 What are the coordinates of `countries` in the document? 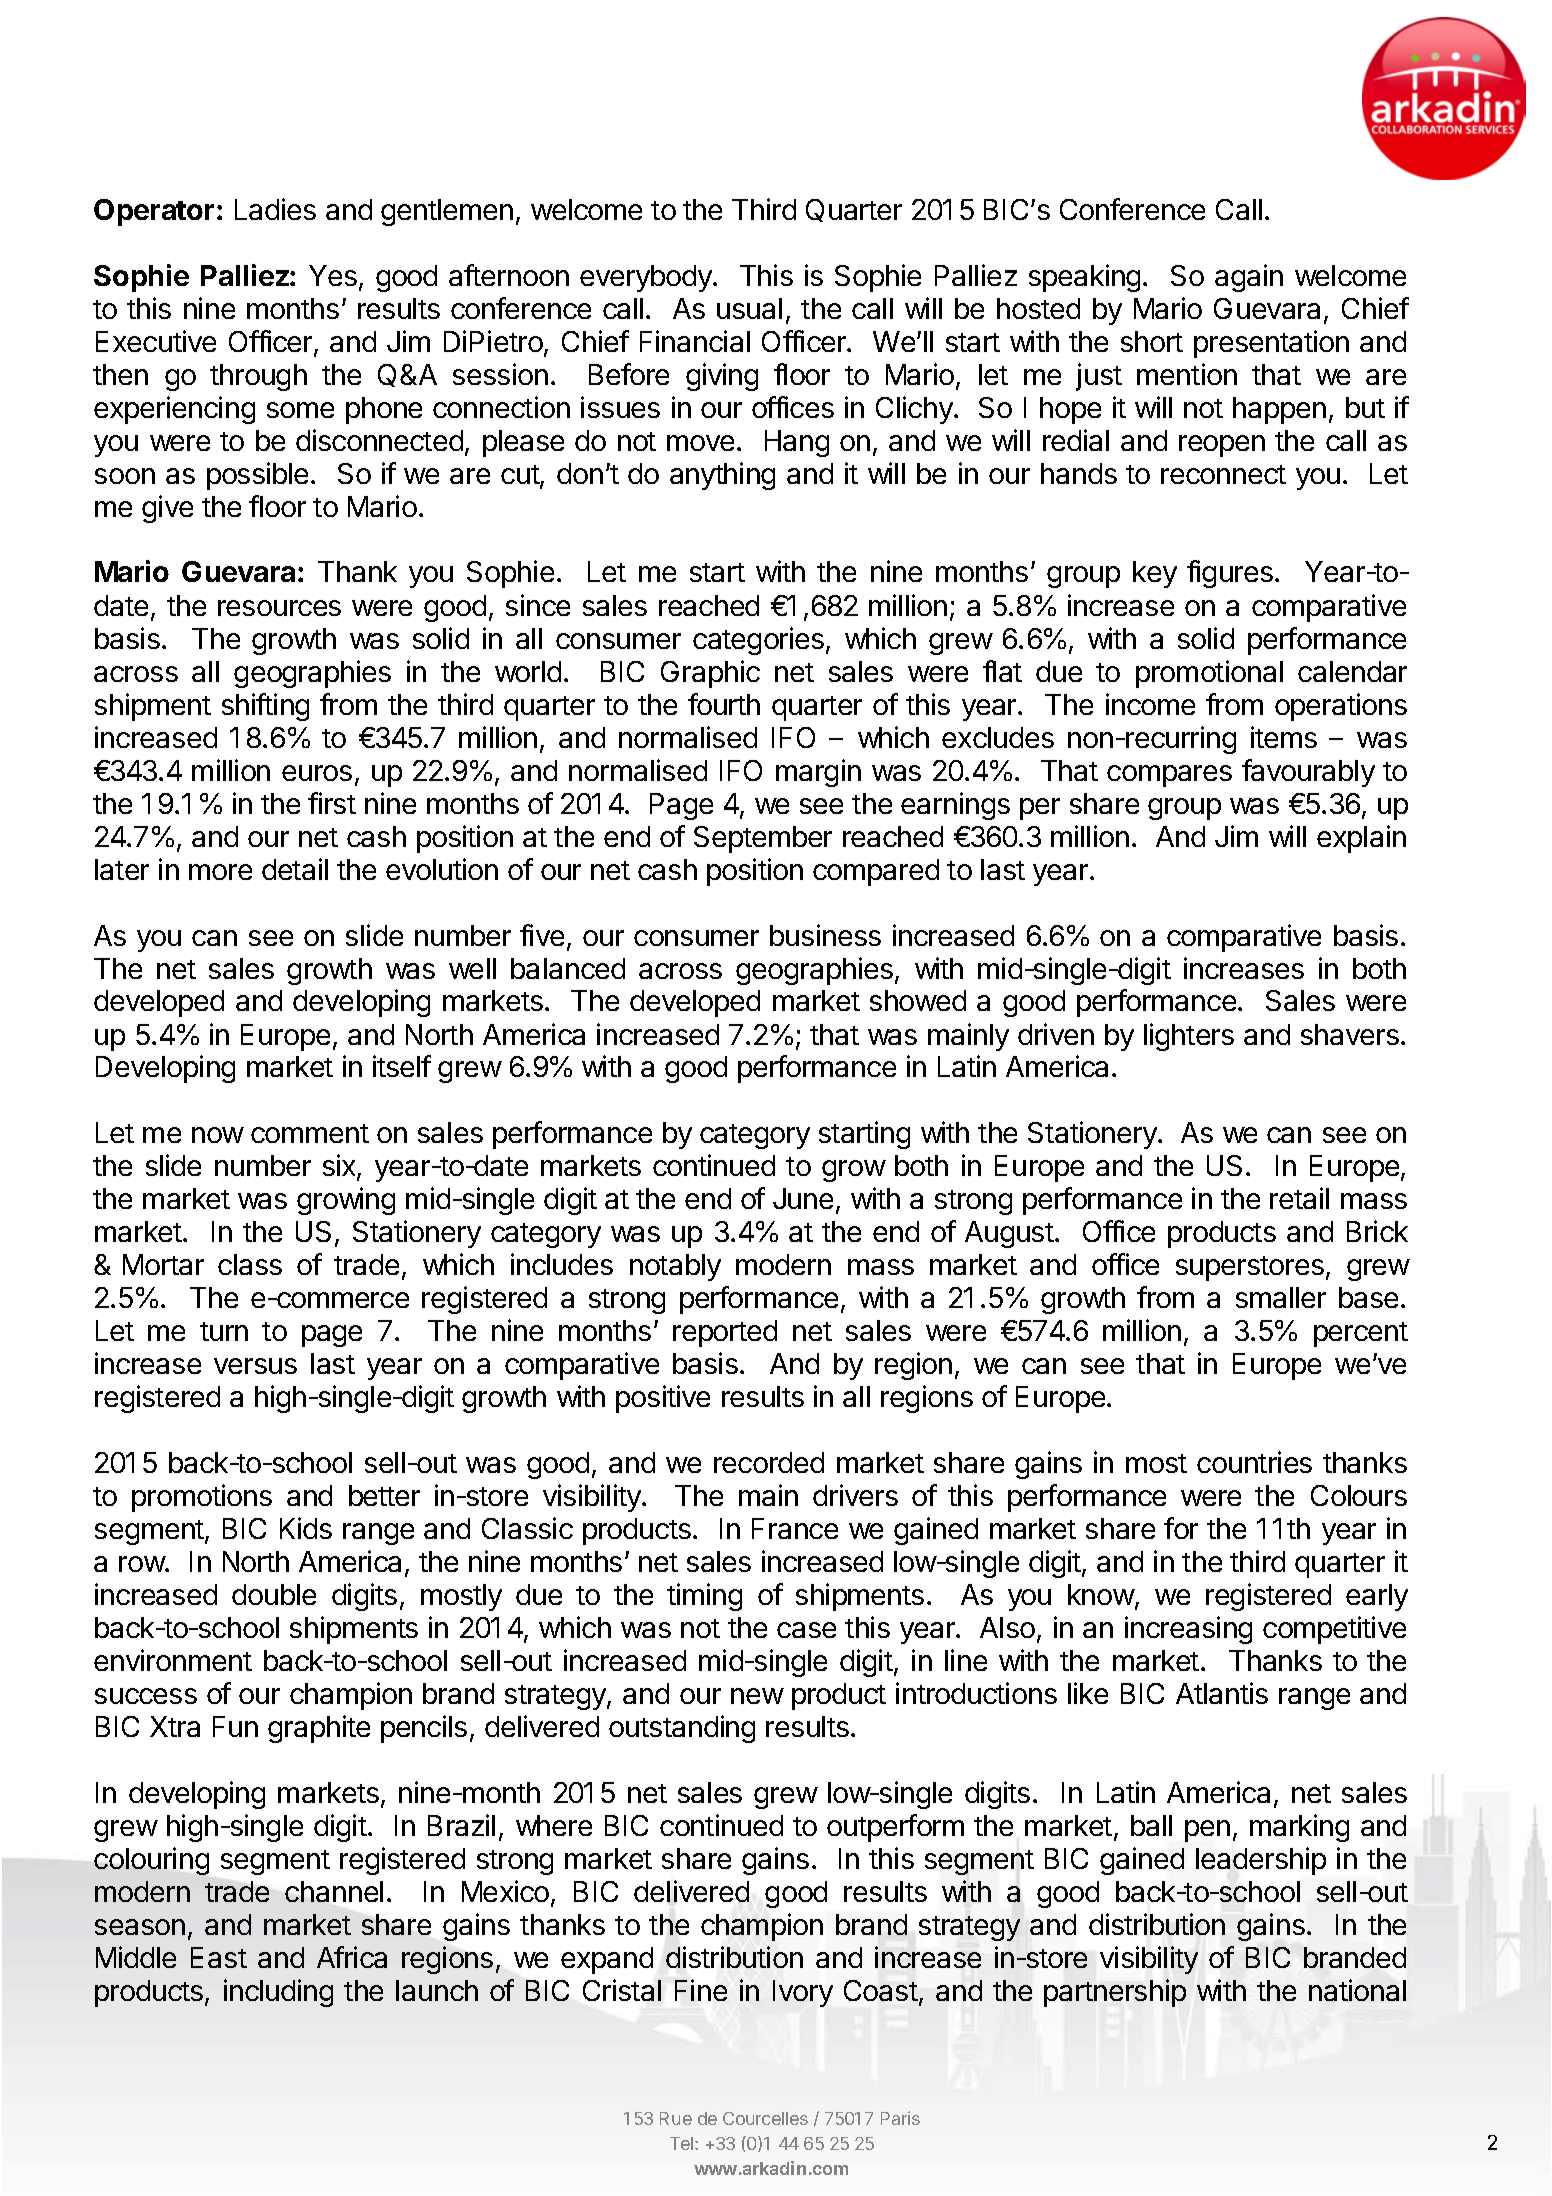 It's located at (1254, 1462).
